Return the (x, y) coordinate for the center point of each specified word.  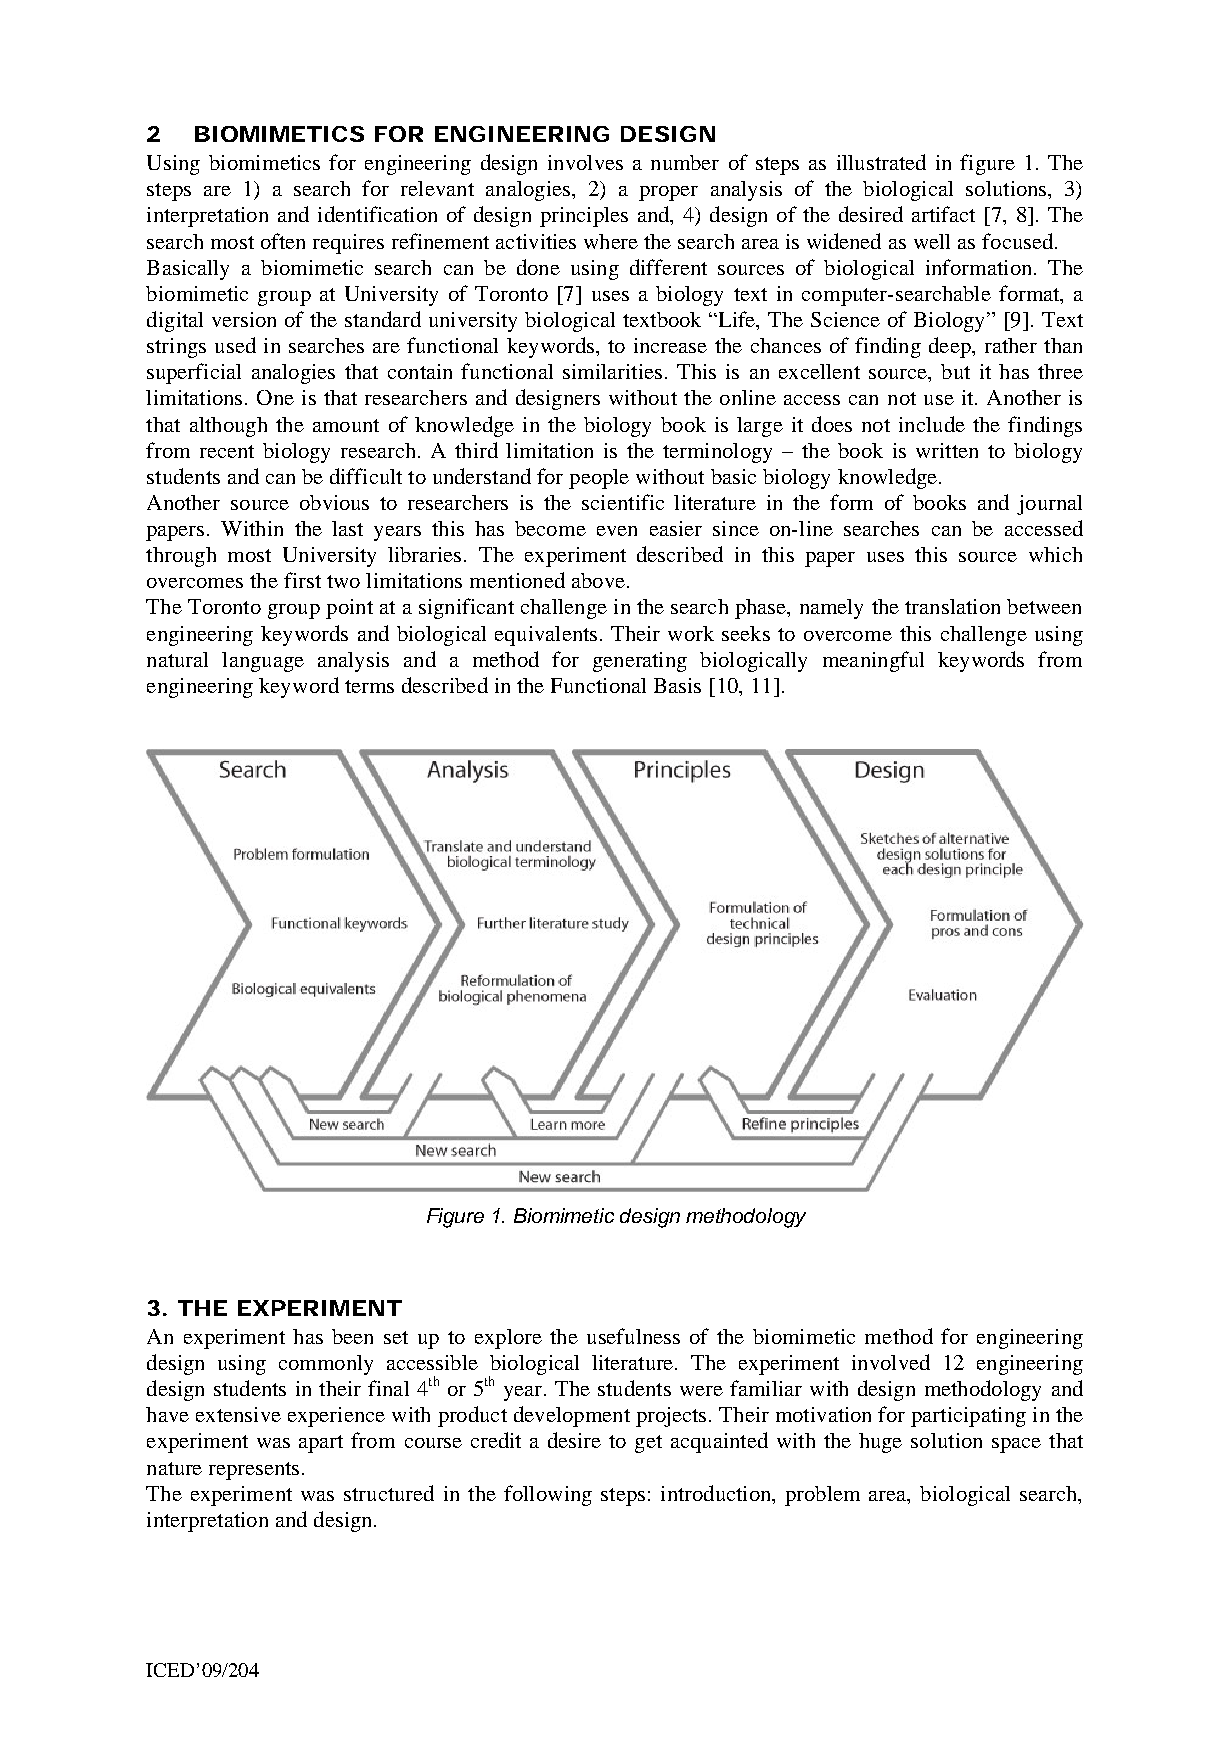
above (598, 580)
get (648, 1444)
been (352, 1336)
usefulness (633, 1336)
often (283, 241)
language (263, 662)
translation (952, 606)
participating (968, 1417)
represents (256, 1471)
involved (891, 1362)
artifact (943, 214)
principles (584, 217)
